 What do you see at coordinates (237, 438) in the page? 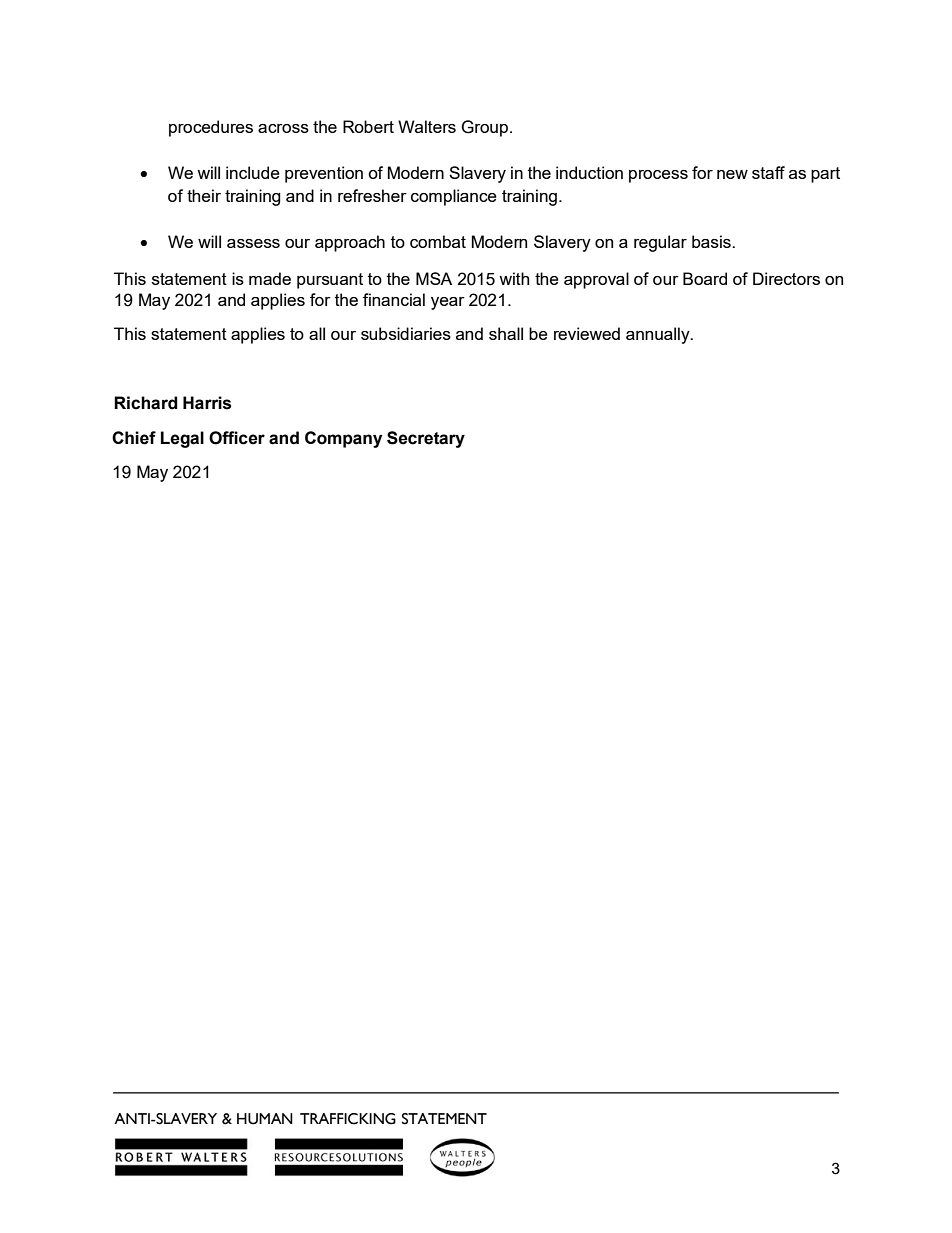
I see `Officer` at bounding box center [237, 438].
